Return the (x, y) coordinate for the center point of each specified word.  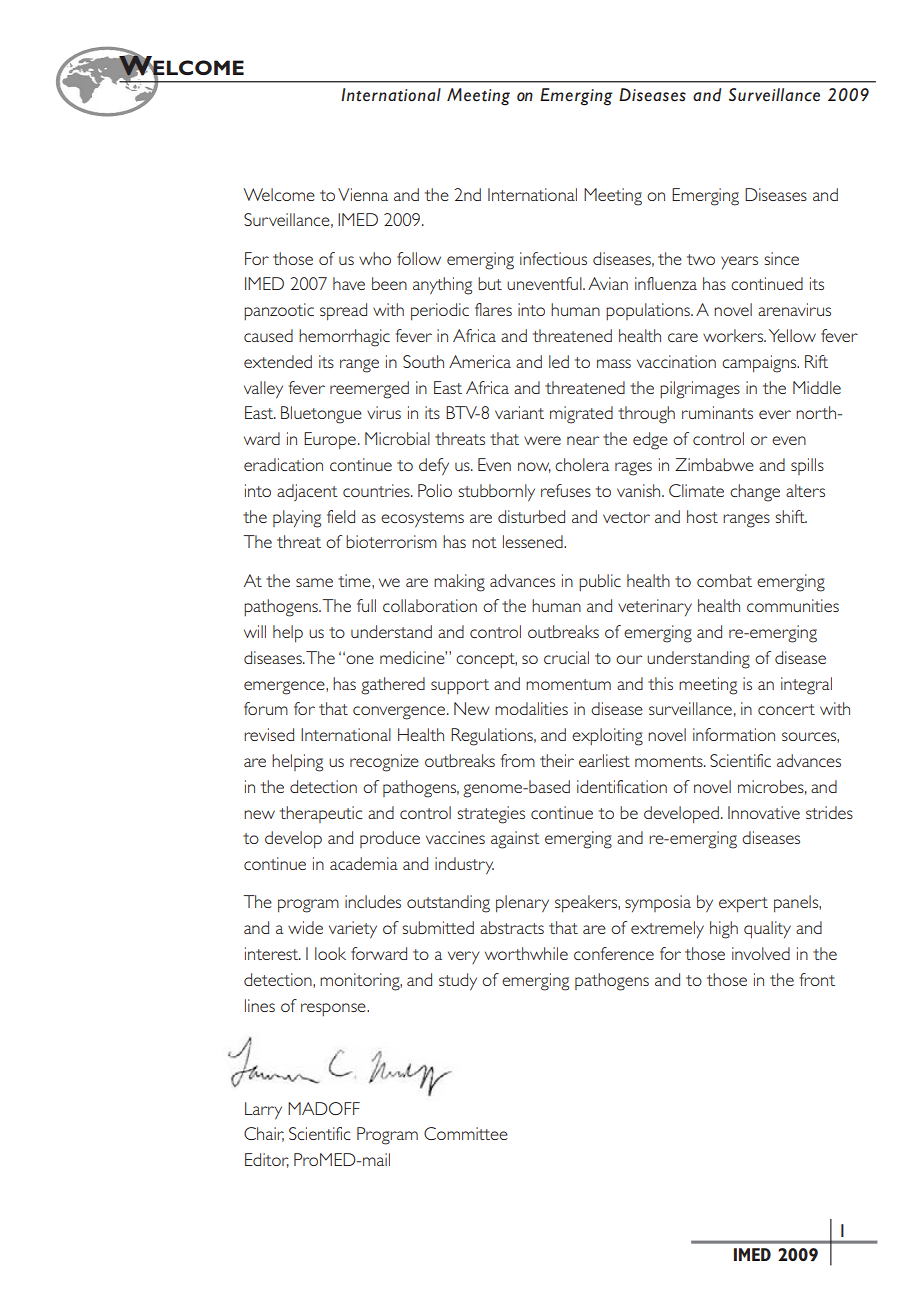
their (557, 760)
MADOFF (324, 1108)
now (534, 467)
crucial (566, 657)
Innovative (764, 812)
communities (793, 605)
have (349, 283)
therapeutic (321, 814)
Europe (330, 440)
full (366, 605)
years (739, 262)
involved (761, 953)
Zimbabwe (714, 464)
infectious (553, 258)
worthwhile (526, 953)
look (330, 953)
